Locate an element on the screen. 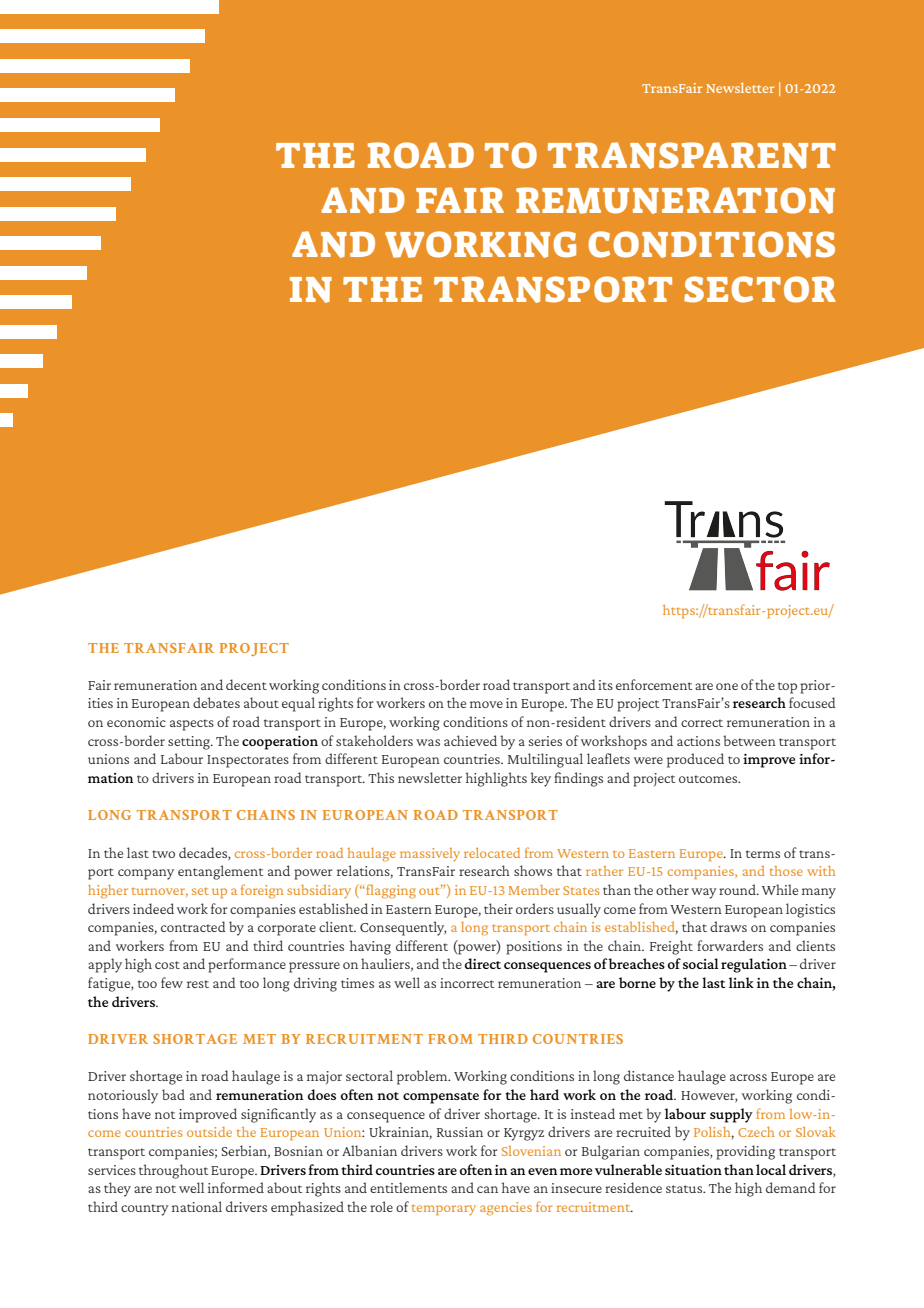 The image size is (924, 1308). supply is located at coordinates (731, 1115).
